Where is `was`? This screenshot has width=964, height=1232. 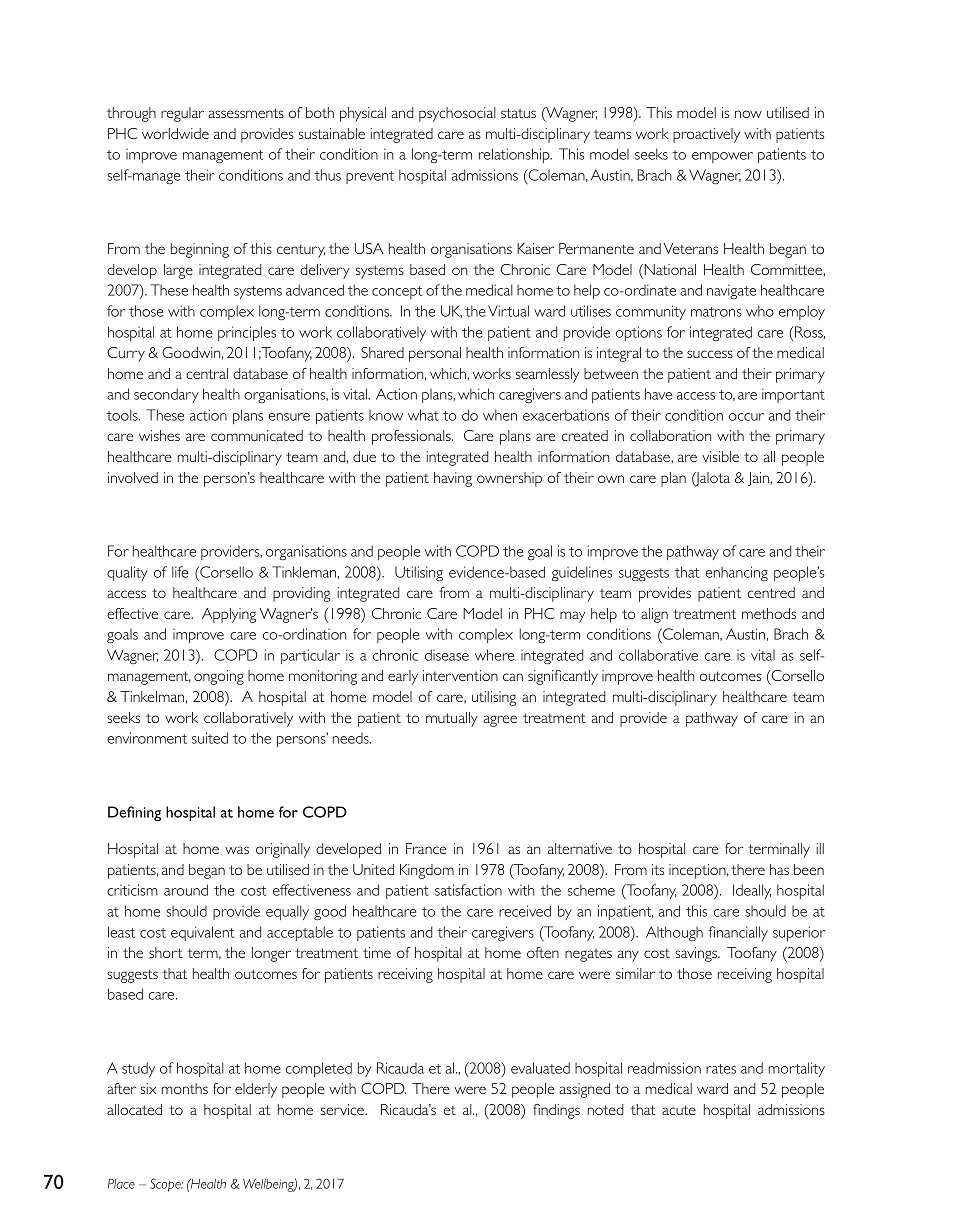 was is located at coordinates (237, 850).
